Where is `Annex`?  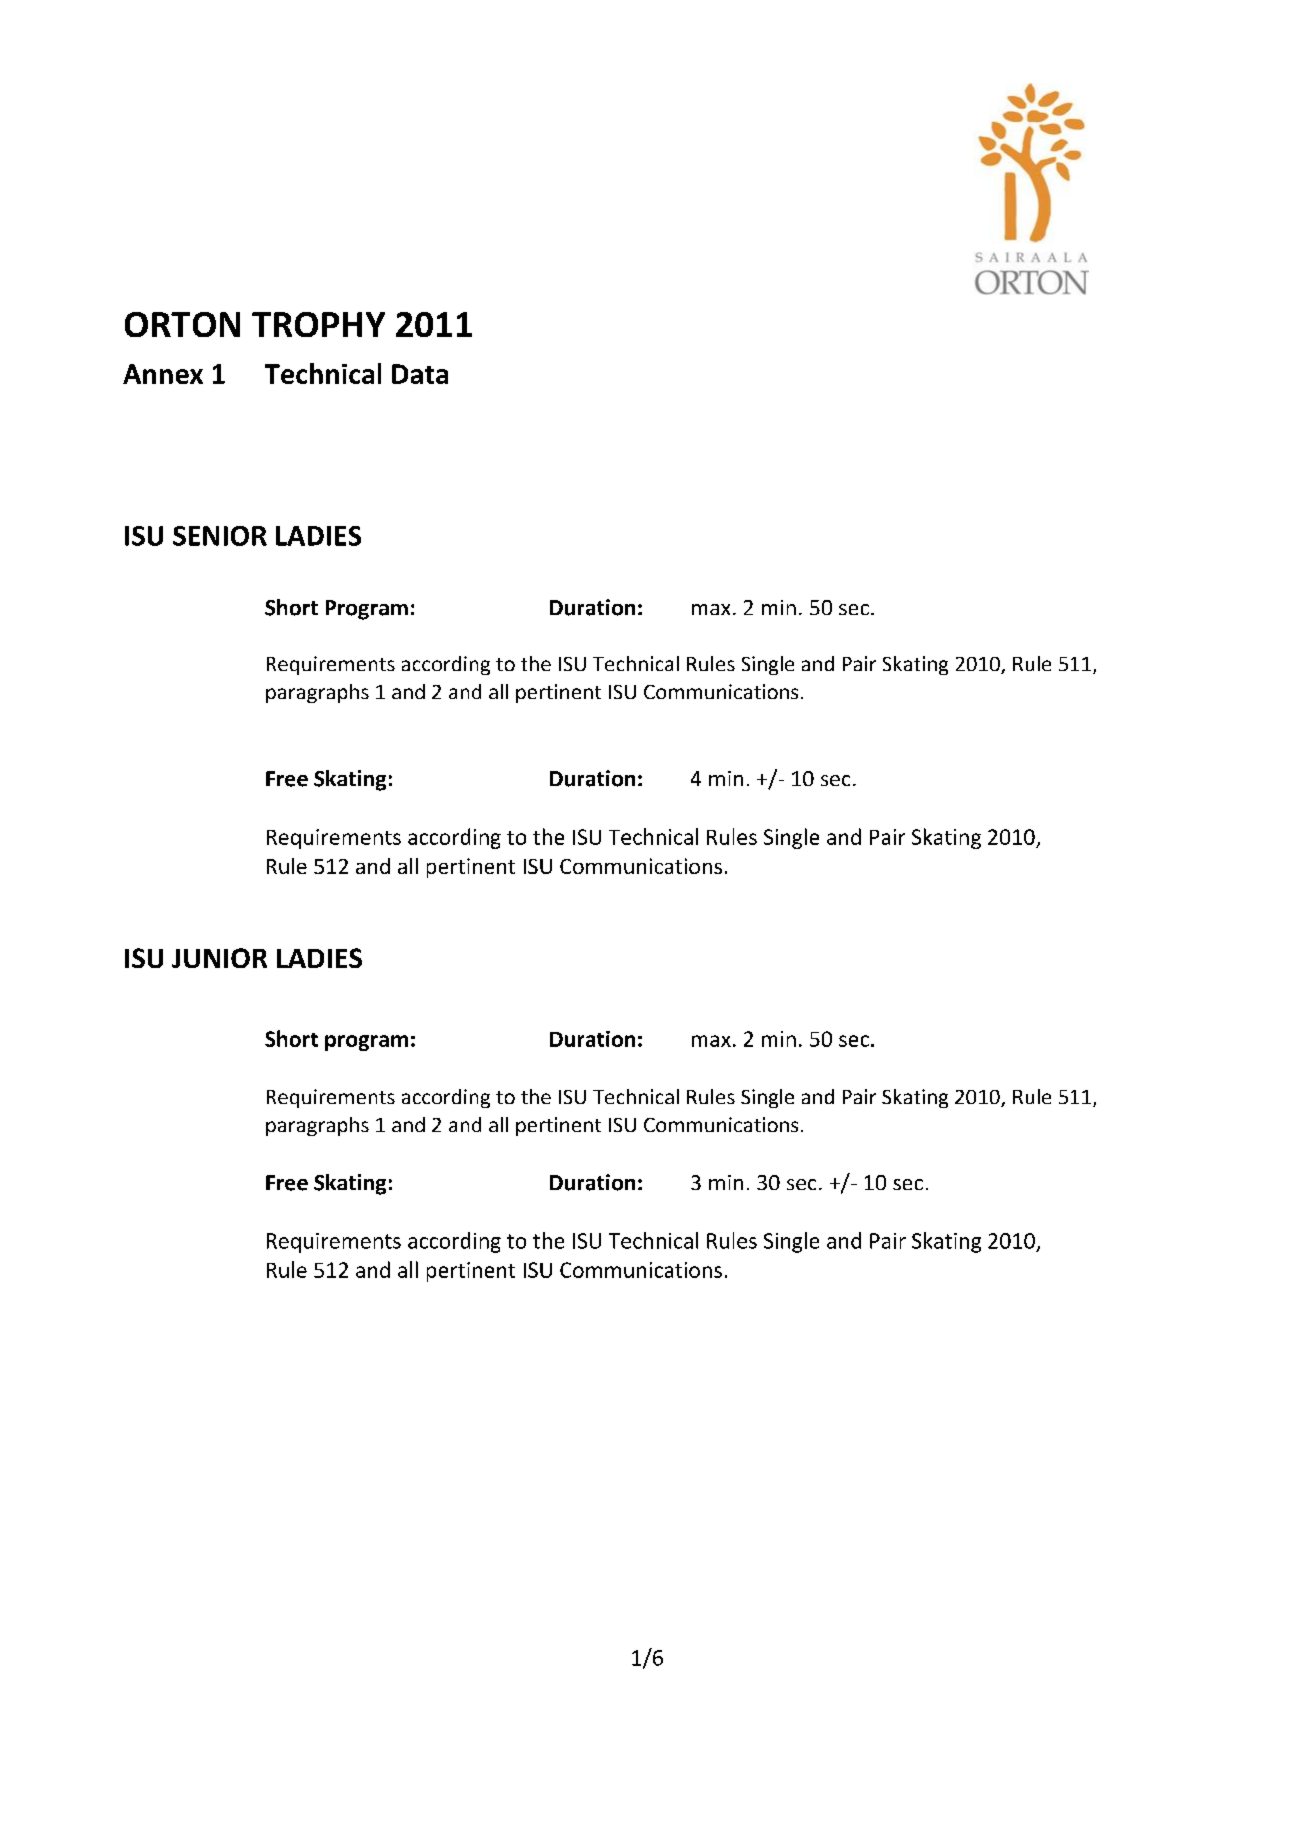 Annex is located at coordinates (163, 374).
